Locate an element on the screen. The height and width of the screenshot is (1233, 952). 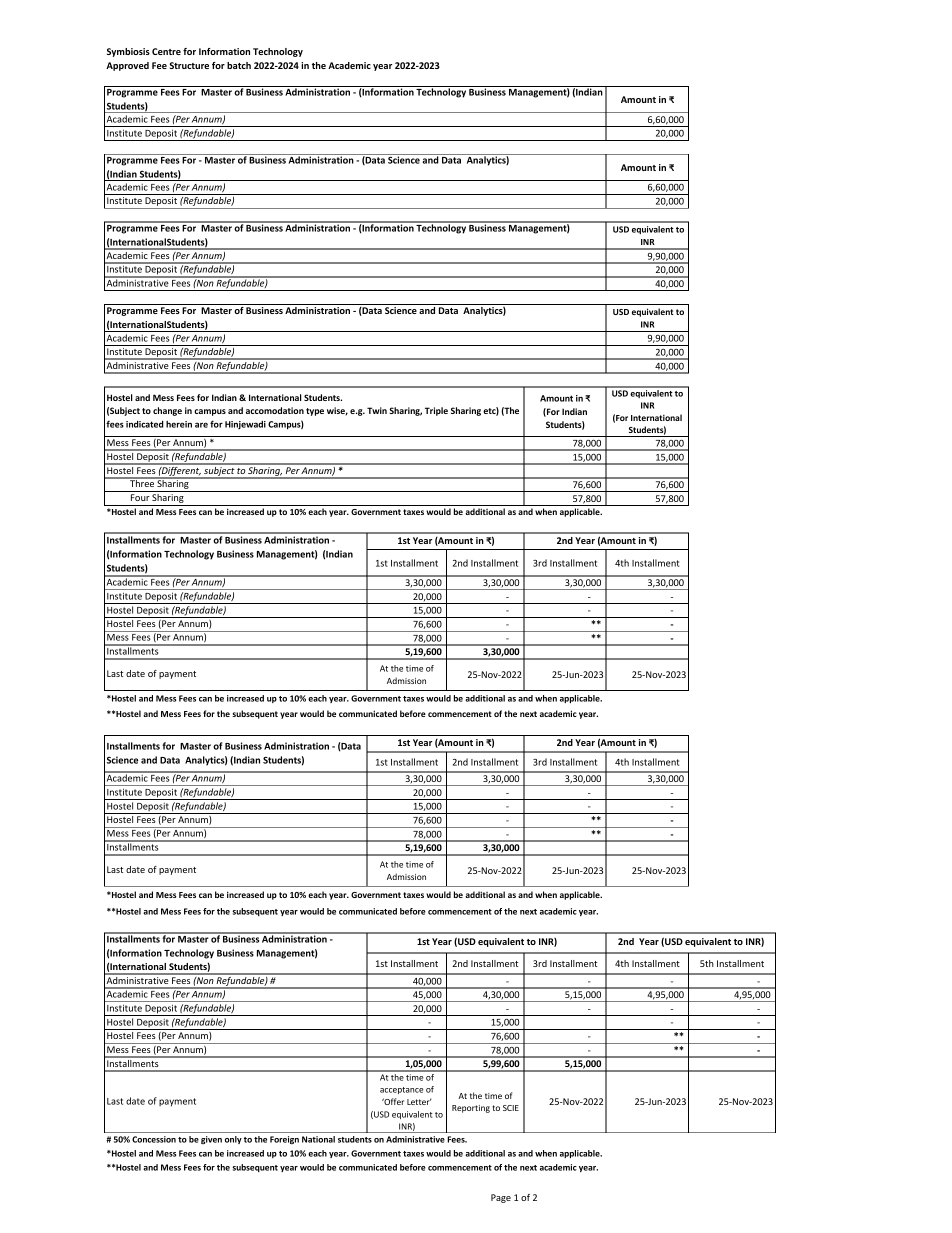
Twin is located at coordinates (377, 410).
